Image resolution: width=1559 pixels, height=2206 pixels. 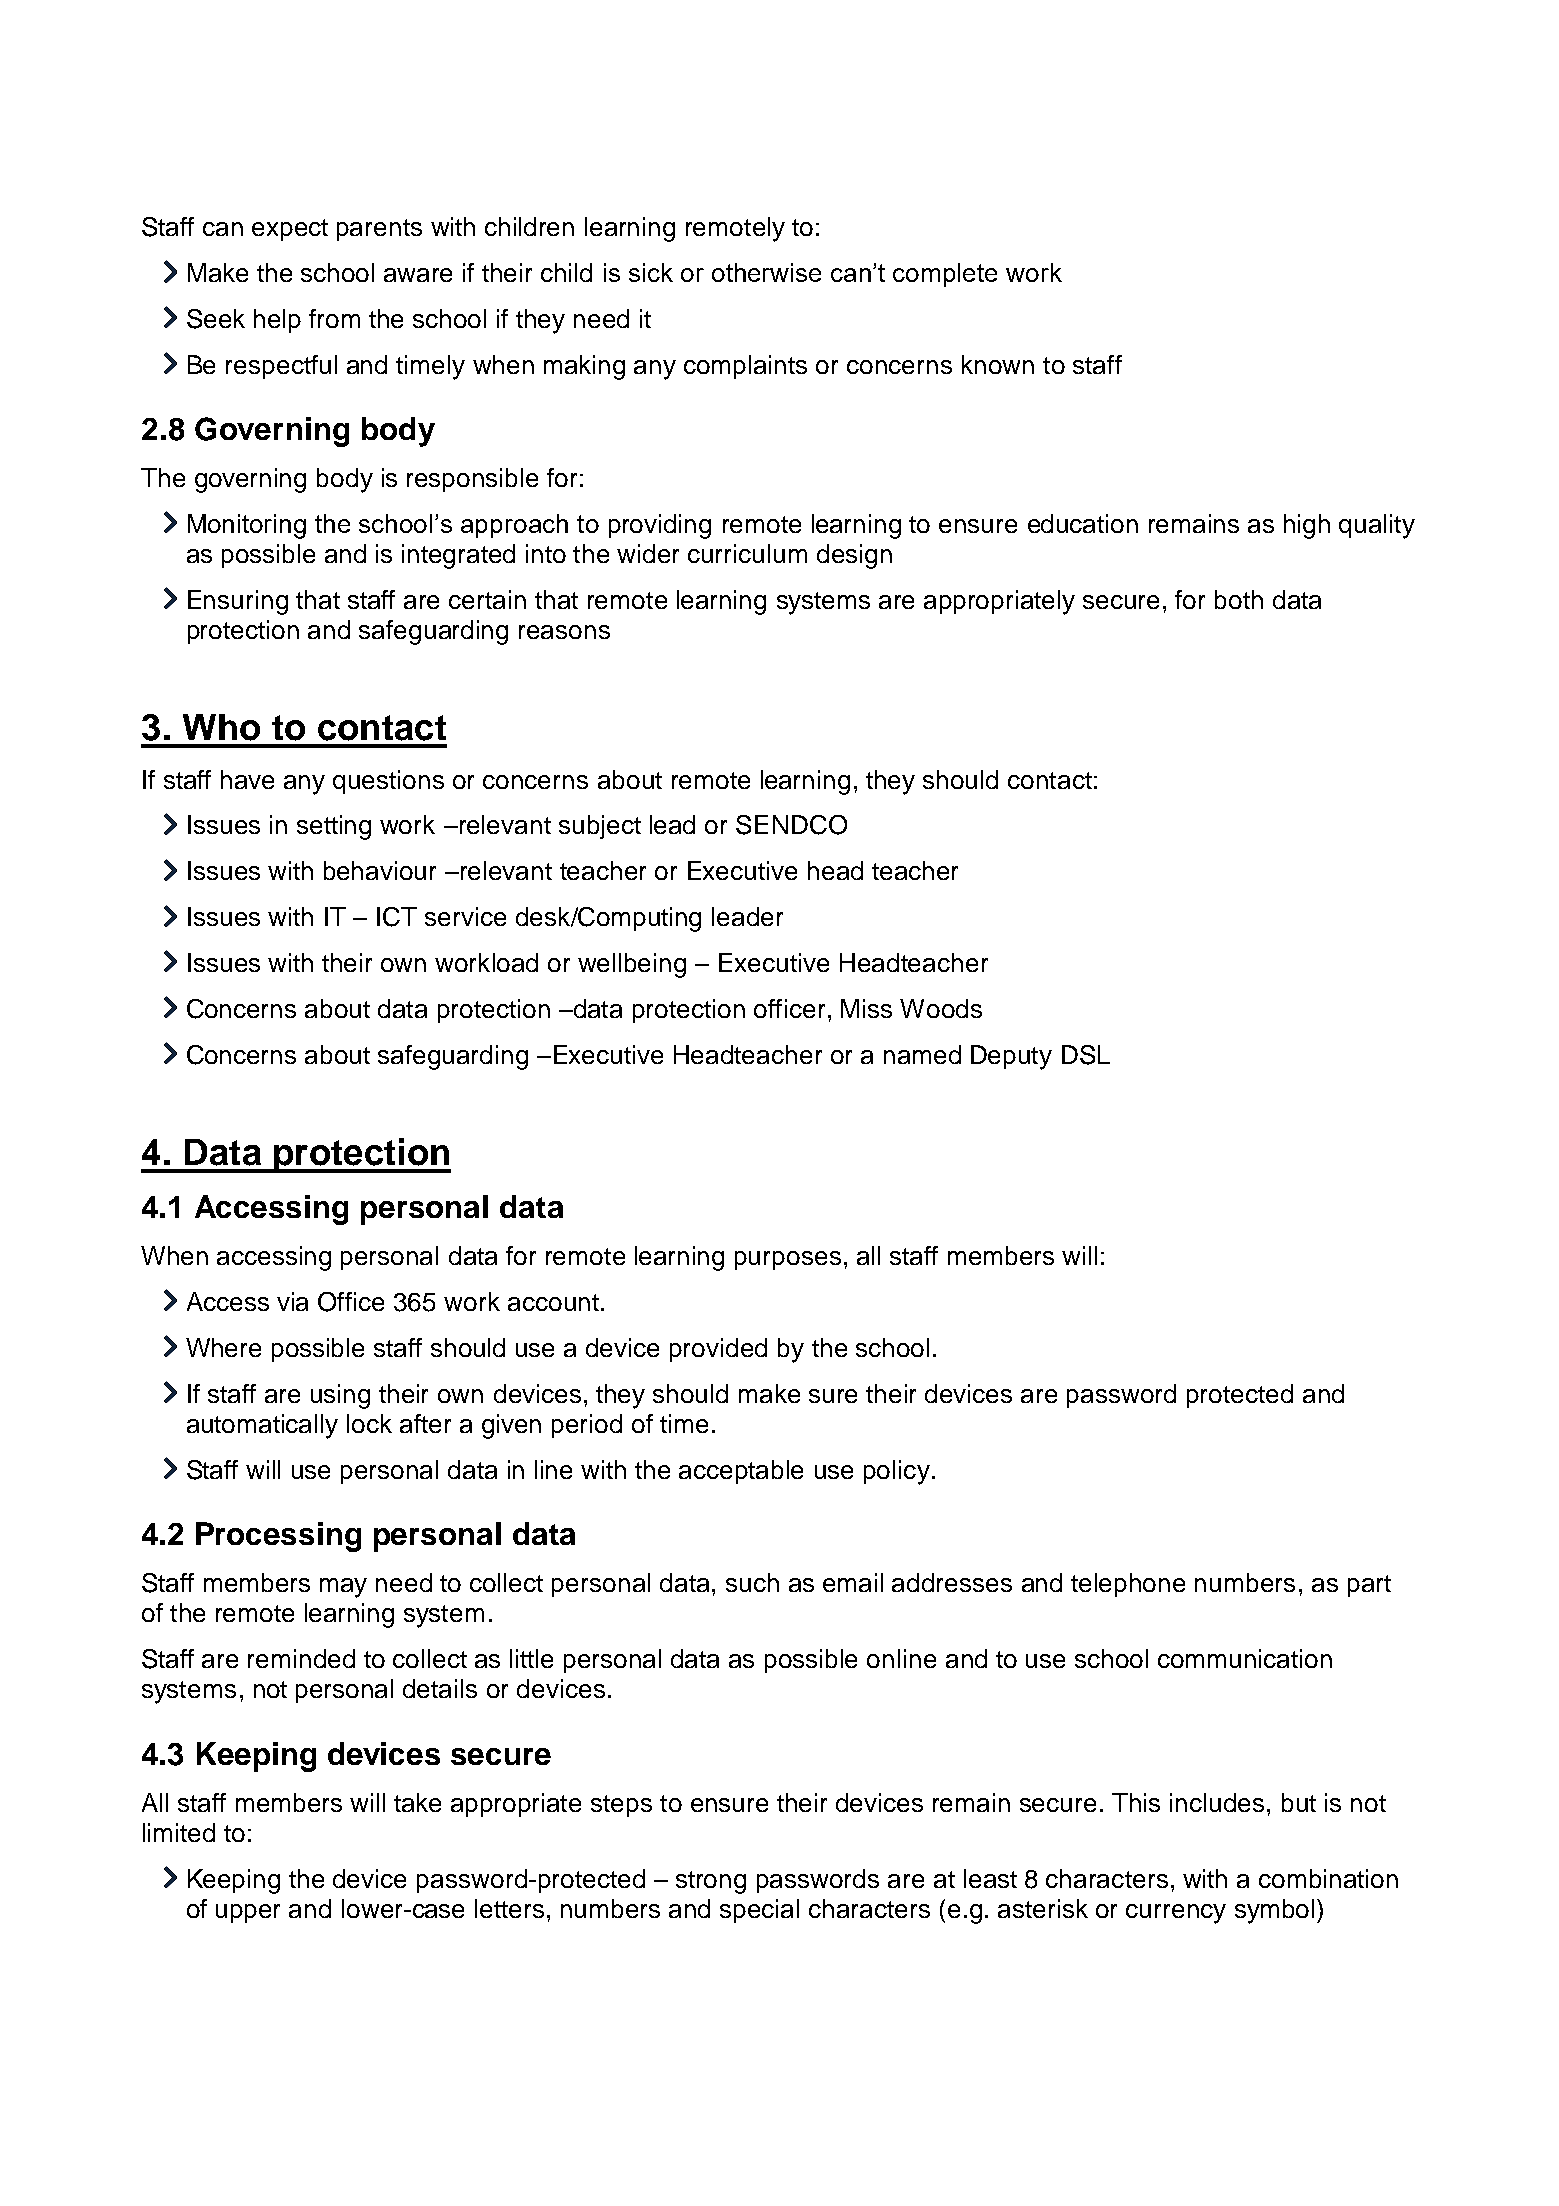 What do you see at coordinates (998, 364) in the page?
I see `known` at bounding box center [998, 364].
